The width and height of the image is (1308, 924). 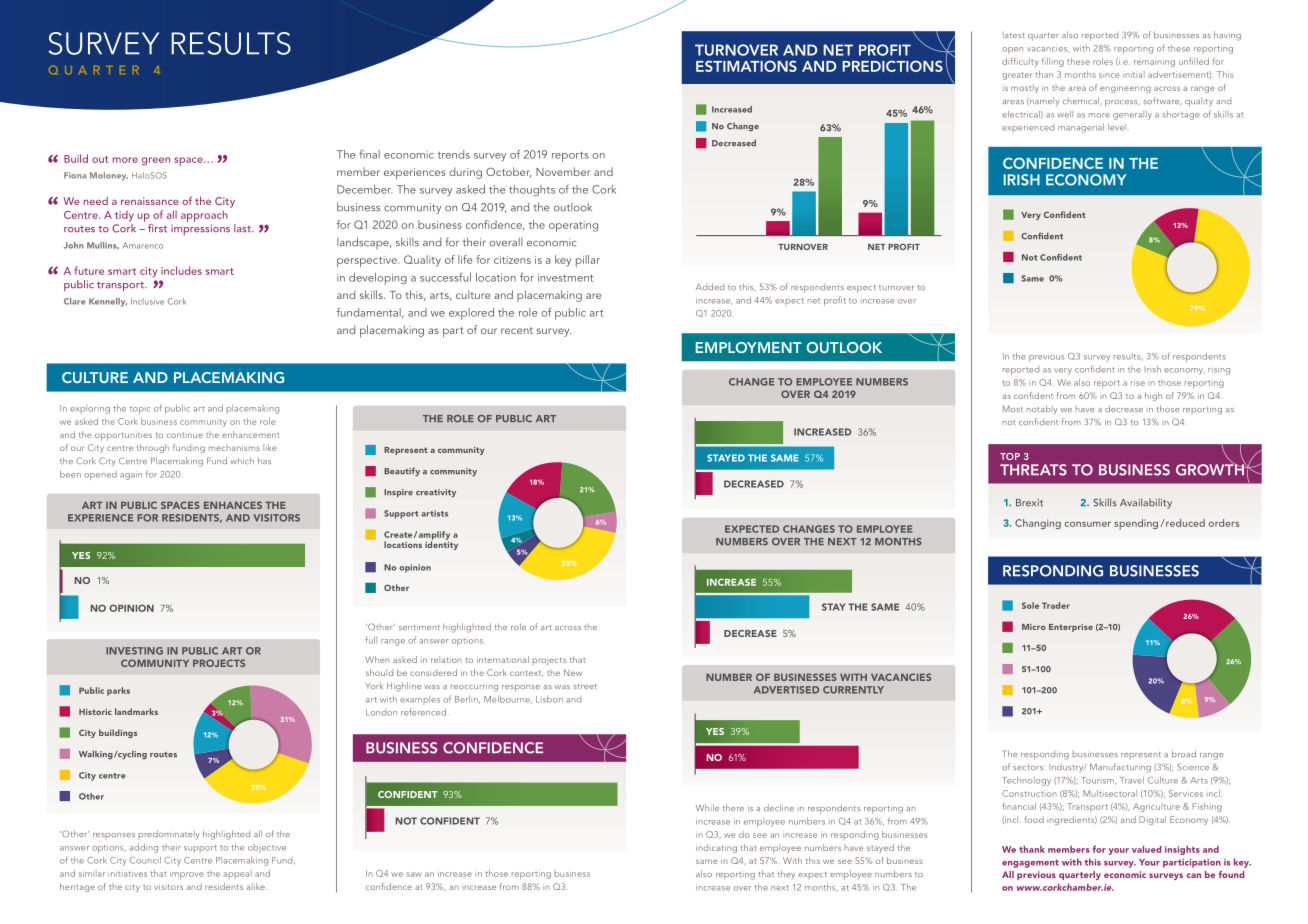 I want to click on EMPLOYMENT, so click(x=749, y=347).
